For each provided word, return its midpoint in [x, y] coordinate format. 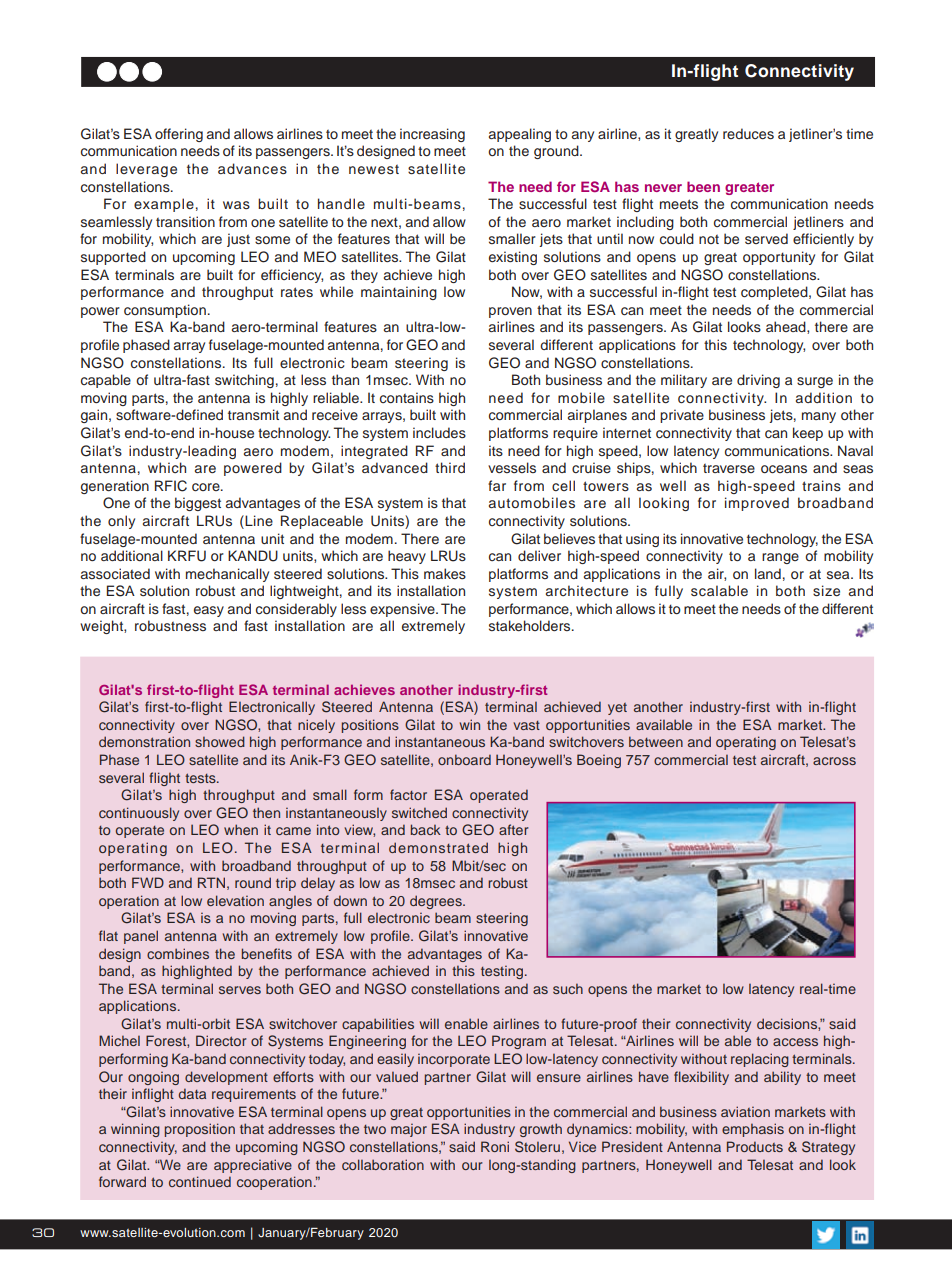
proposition [200, 1130]
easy [209, 611]
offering [179, 135]
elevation [235, 900]
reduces [748, 133]
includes [439, 432]
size [826, 590]
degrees [437, 902]
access [795, 1042]
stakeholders [531, 625]
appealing [520, 135]
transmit [253, 414]
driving [758, 381]
